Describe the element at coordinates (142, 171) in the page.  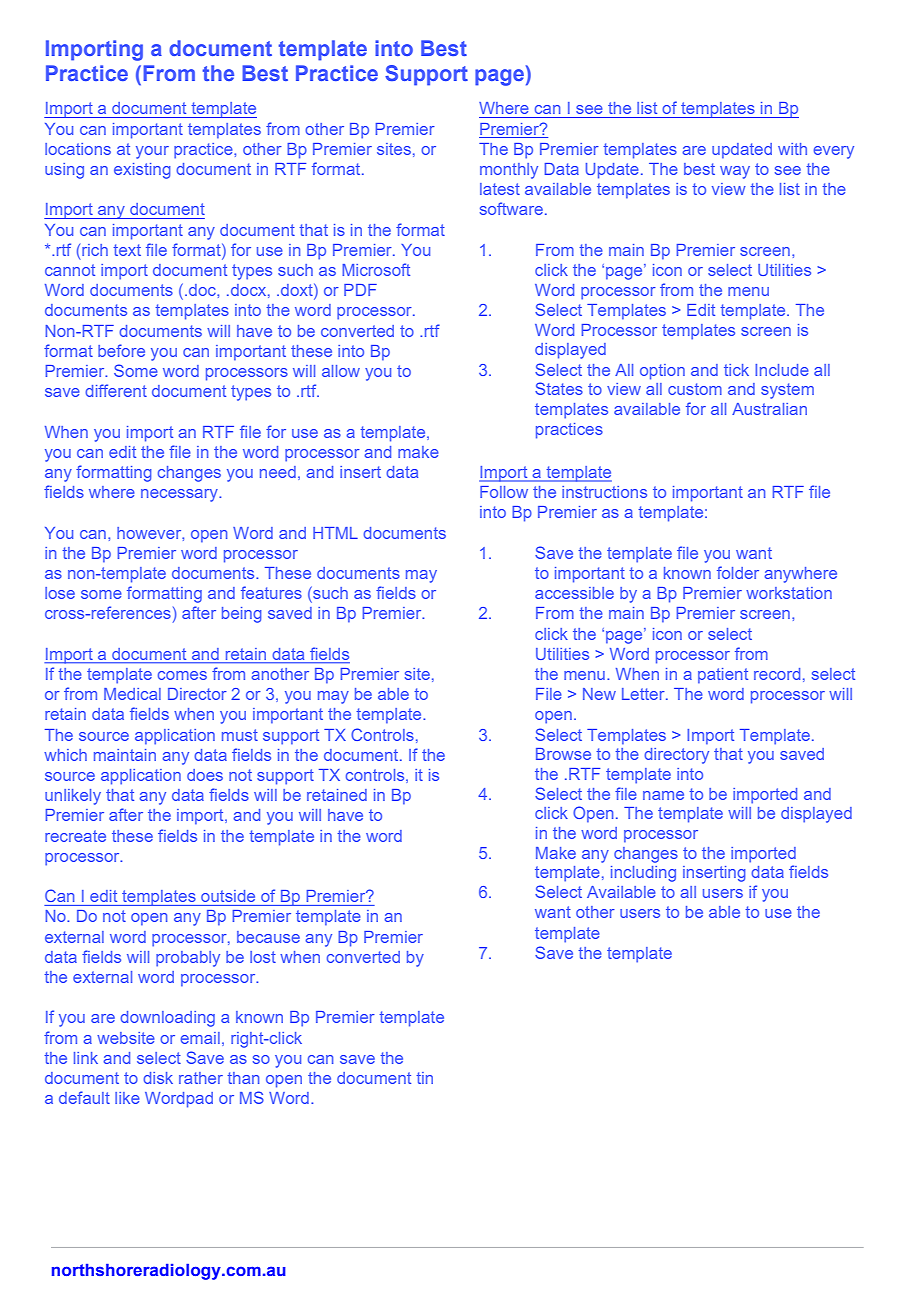
I see `existing` at that location.
